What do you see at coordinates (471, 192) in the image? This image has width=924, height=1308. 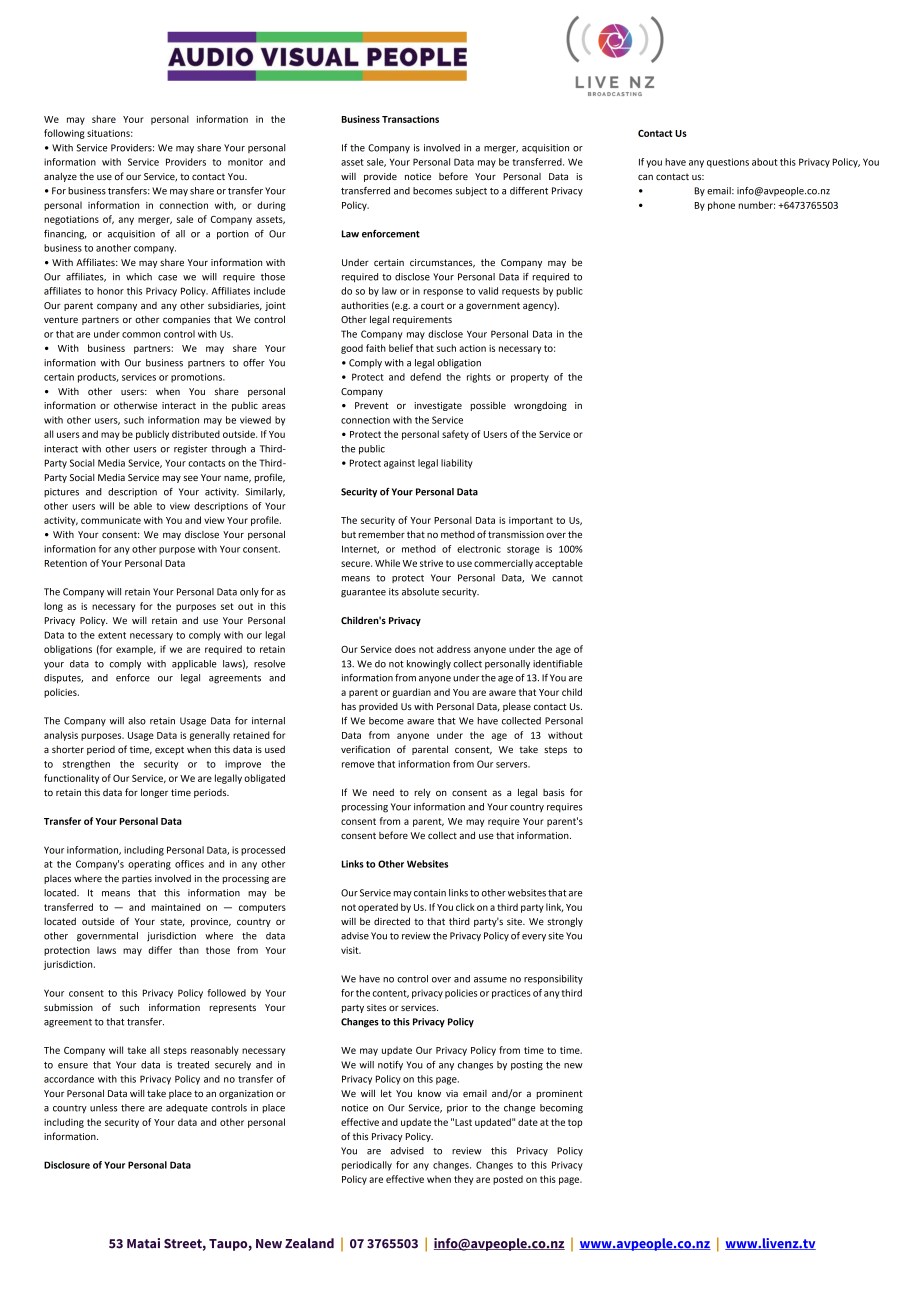 I see `subject` at bounding box center [471, 192].
